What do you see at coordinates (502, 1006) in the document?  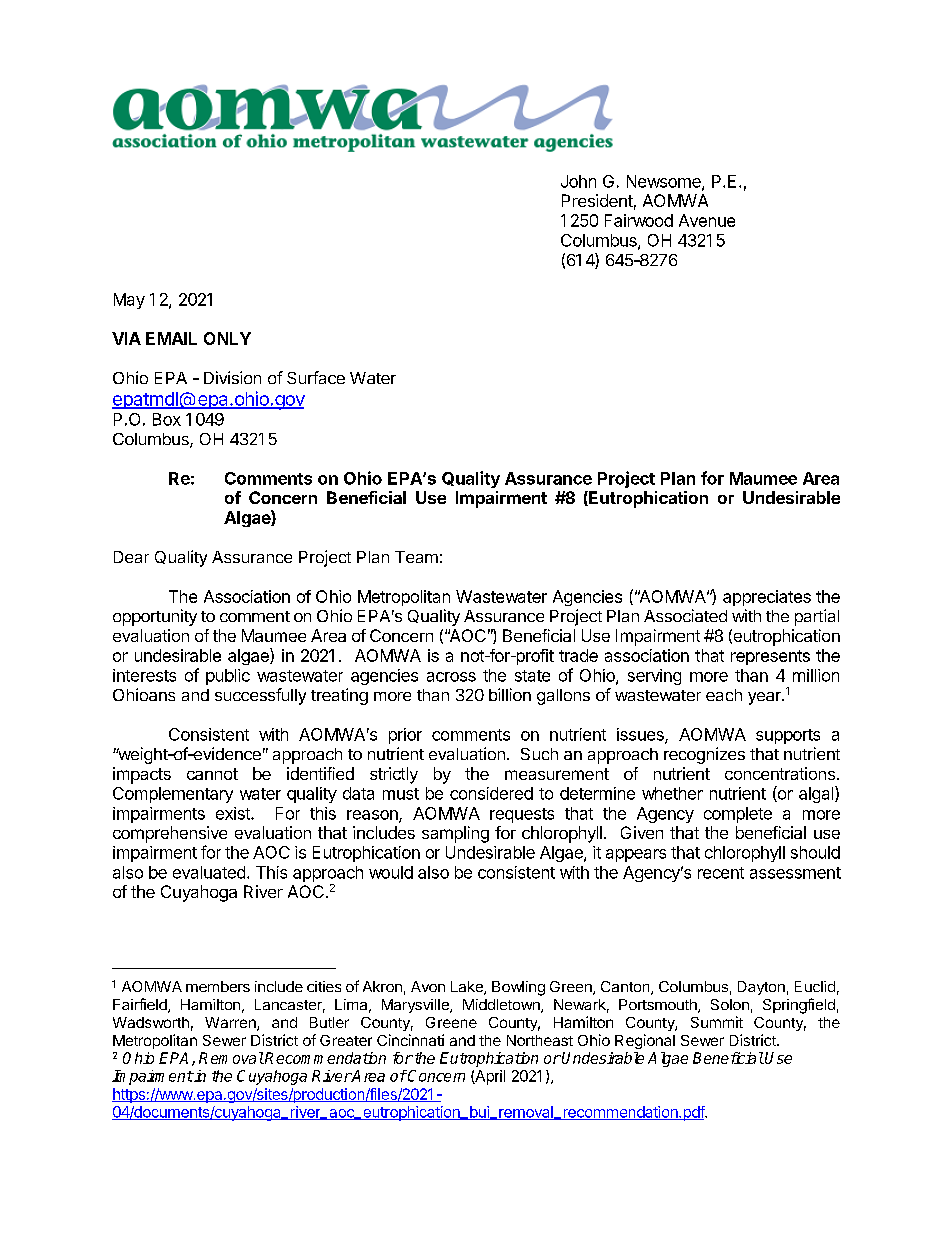 I see `Middletown` at bounding box center [502, 1006].
